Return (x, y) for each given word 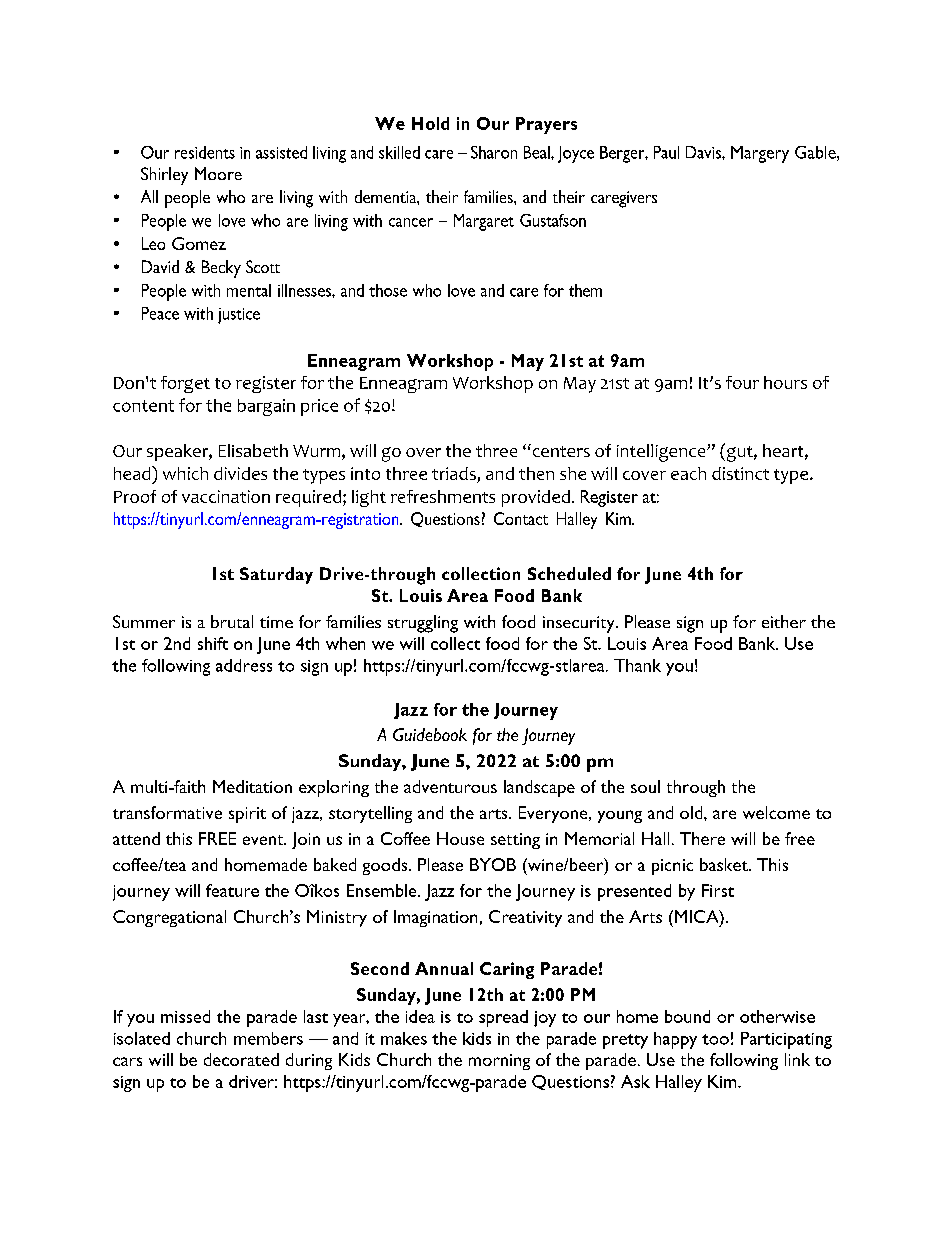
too (715, 1039)
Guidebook (430, 734)
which (185, 473)
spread (503, 1018)
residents (205, 152)
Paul (666, 152)
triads (455, 475)
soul (645, 786)
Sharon (494, 152)
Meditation (252, 786)
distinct (740, 473)
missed (185, 1016)
